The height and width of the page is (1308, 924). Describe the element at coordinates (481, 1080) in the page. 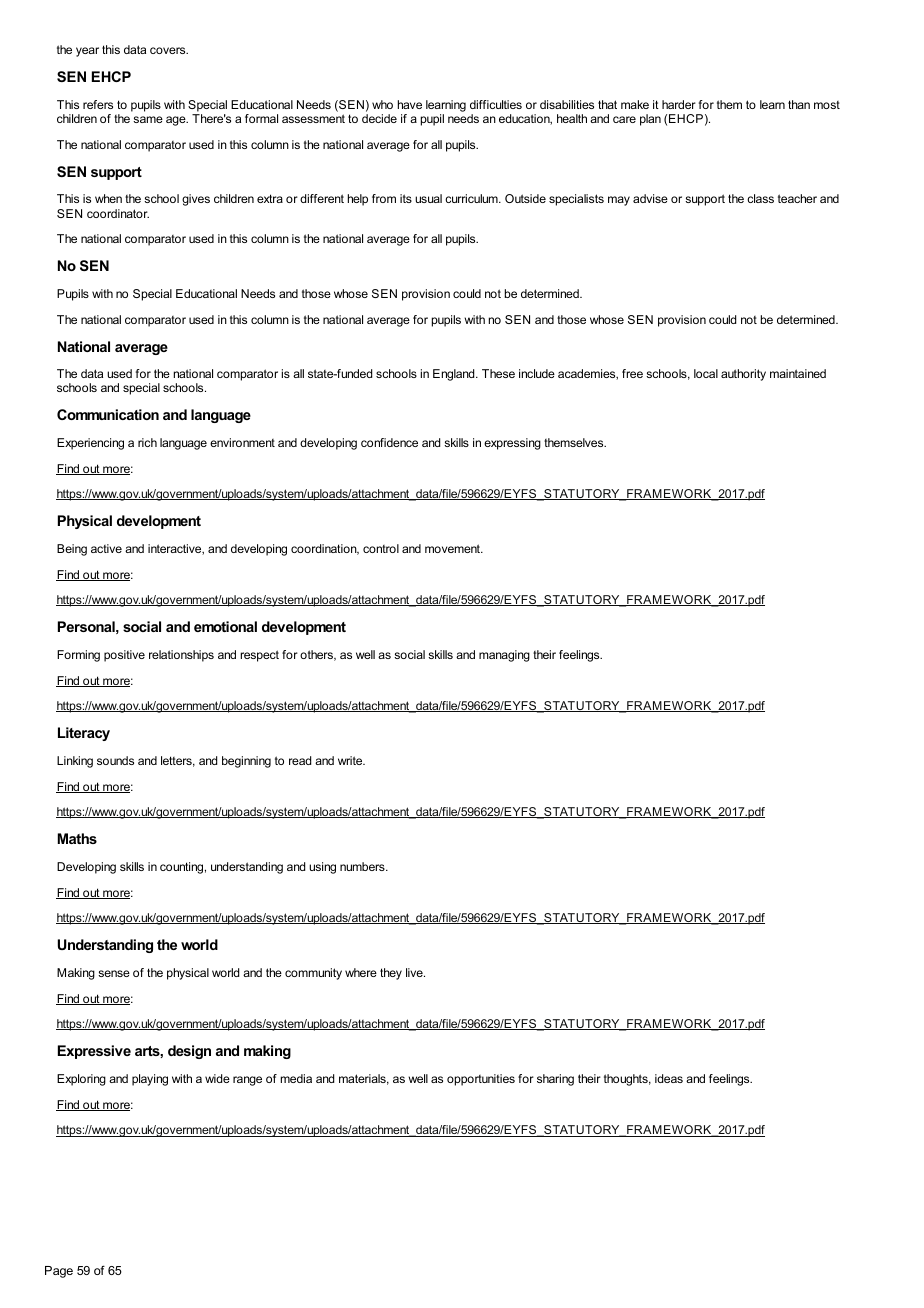

I see `opportunities` at that location.
